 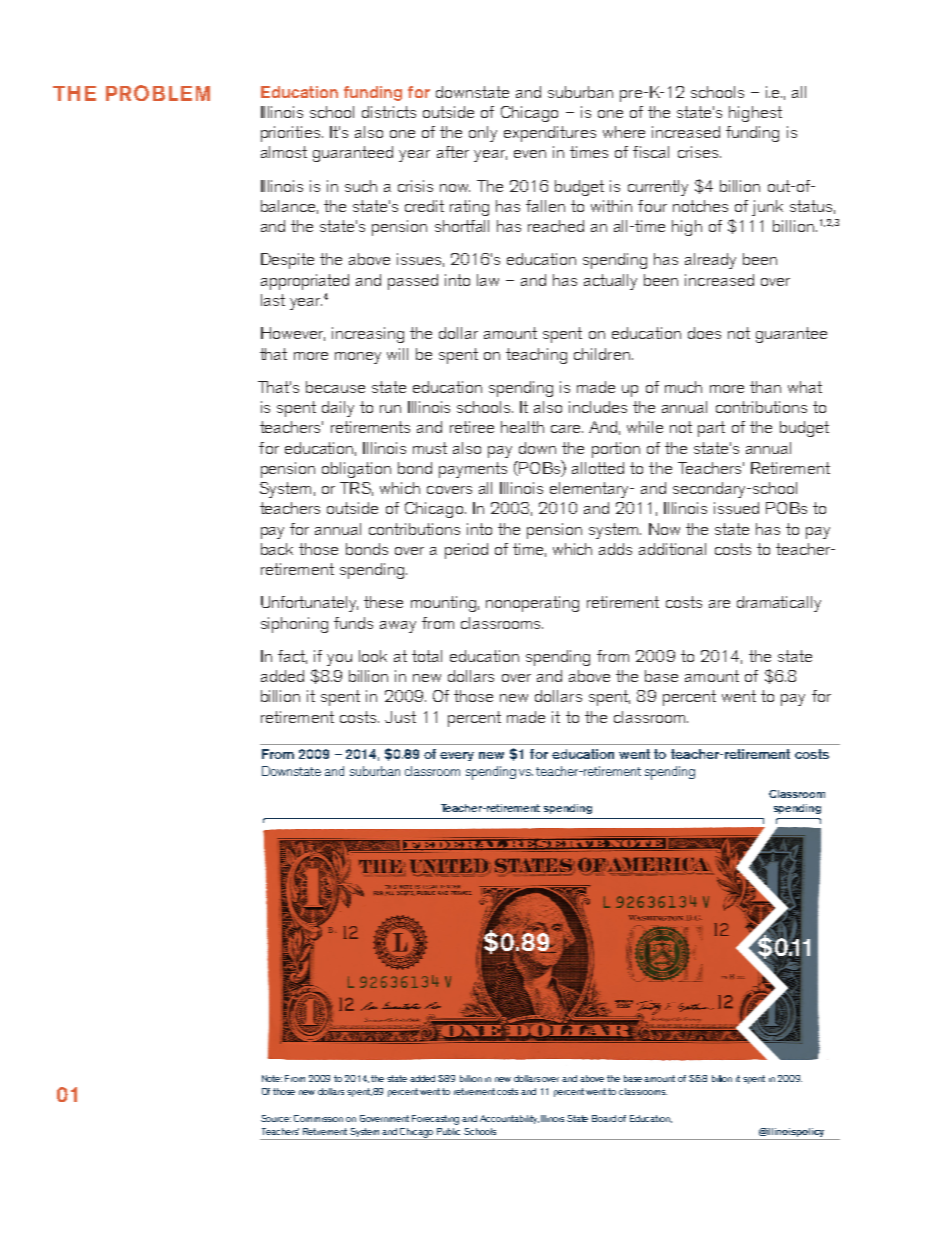 What do you see at coordinates (292, 134) in the document?
I see `priorities` at bounding box center [292, 134].
